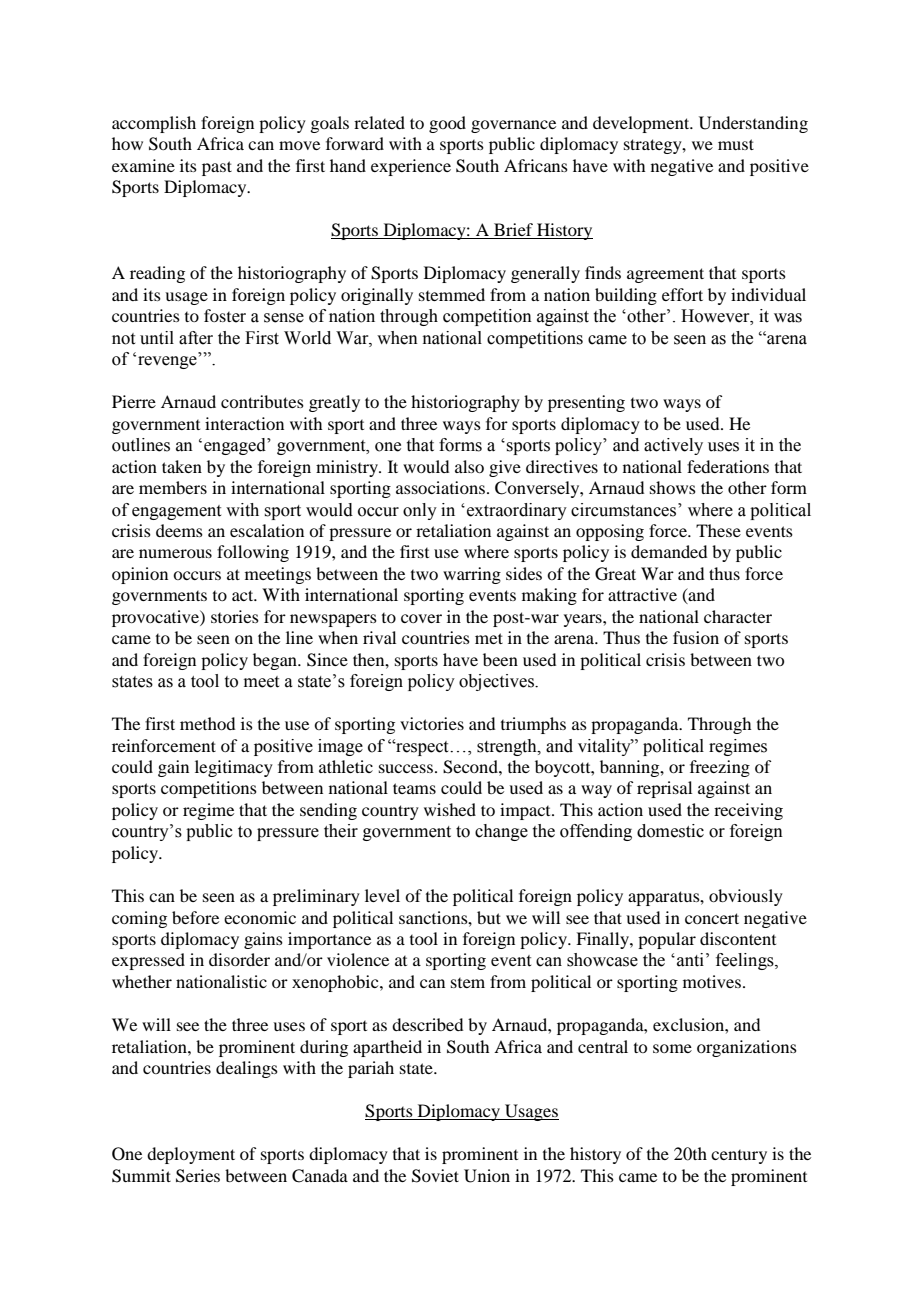 This screenshot has width=924, height=1308. Describe the element at coordinates (217, 168) in the screenshot. I see `past` at that location.
